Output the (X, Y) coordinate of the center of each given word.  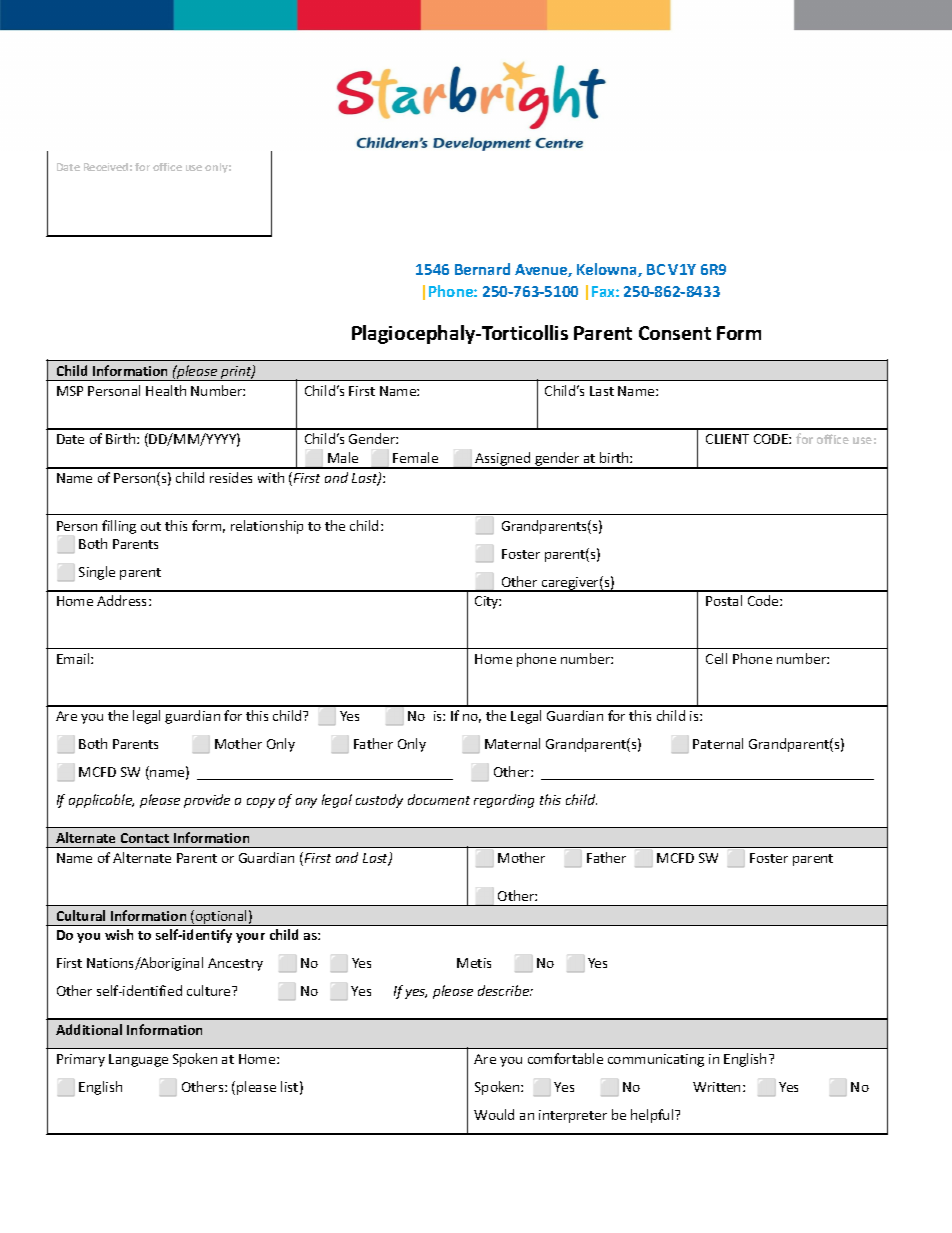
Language (138, 1060)
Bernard (482, 269)
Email (74, 658)
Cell (716, 658)
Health (166, 390)
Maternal (512, 743)
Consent (675, 333)
